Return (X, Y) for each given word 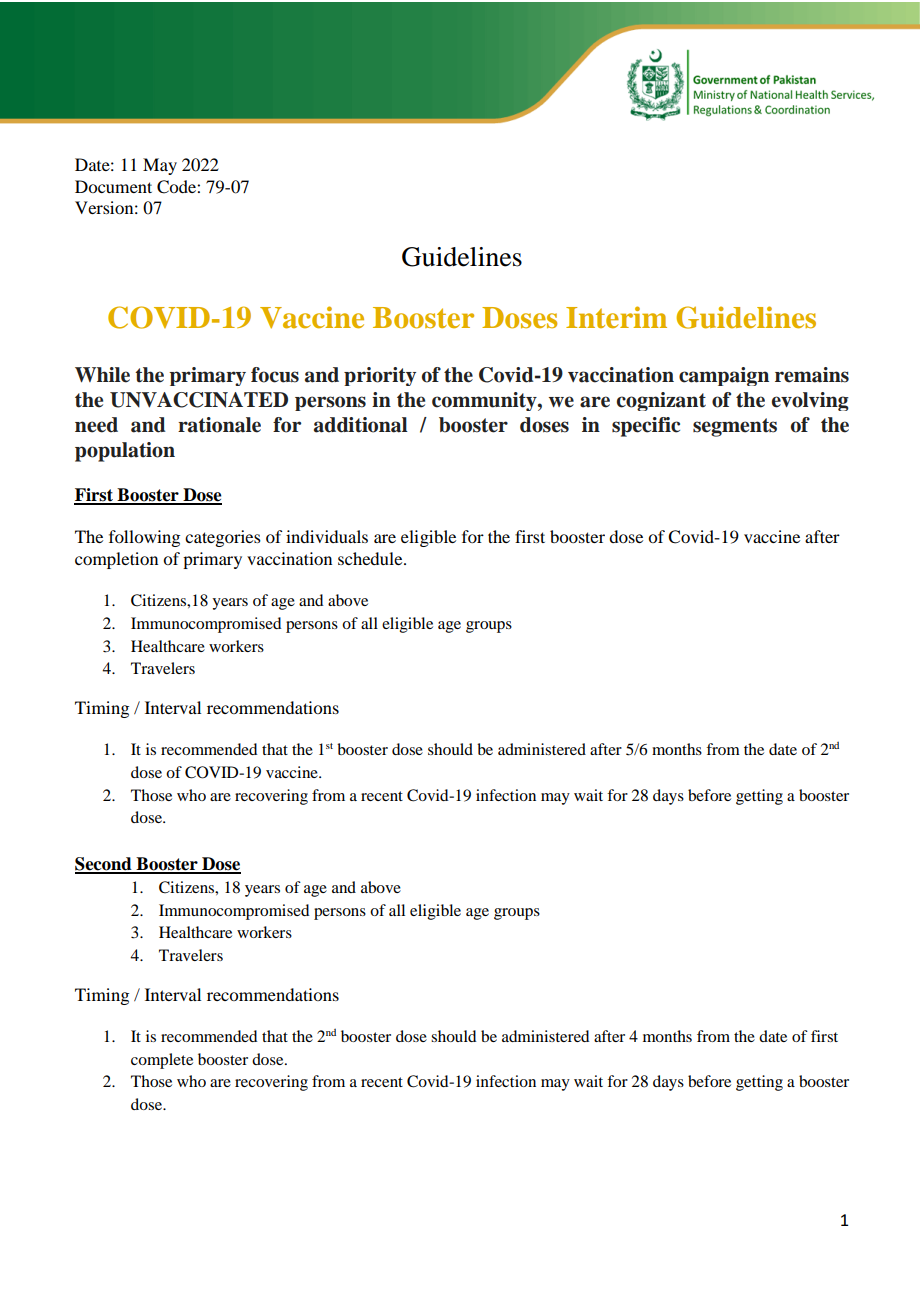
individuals (327, 536)
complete (162, 1061)
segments (735, 427)
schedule (371, 558)
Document (113, 186)
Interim (616, 317)
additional (361, 425)
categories (223, 538)
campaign (724, 376)
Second (104, 865)
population (125, 452)
